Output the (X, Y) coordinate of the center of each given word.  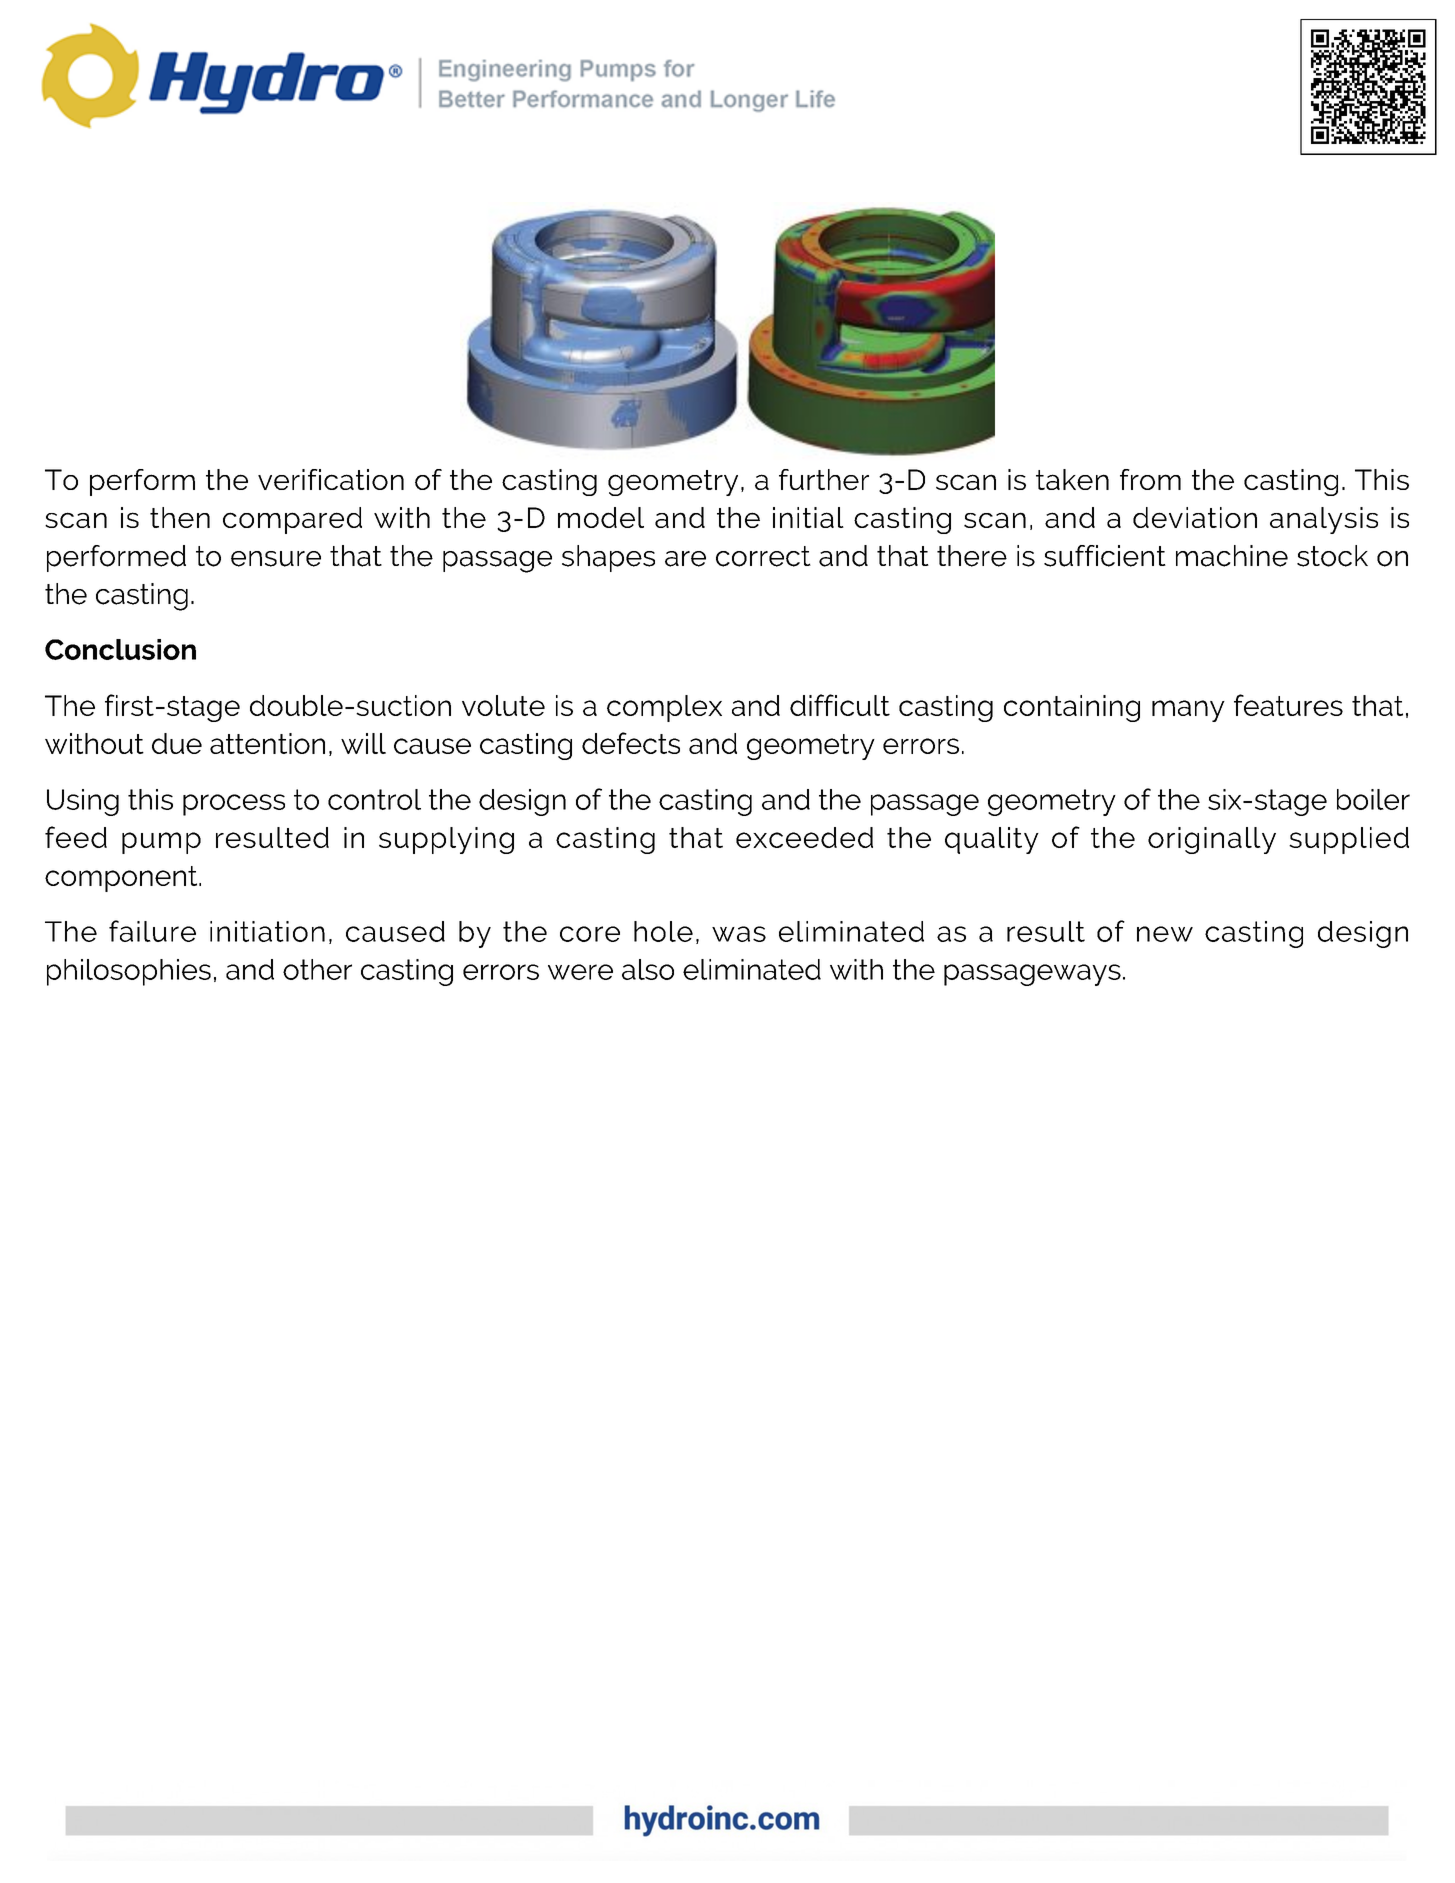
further (824, 479)
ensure (276, 559)
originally (1212, 840)
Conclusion (120, 649)
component (122, 879)
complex (664, 708)
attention (267, 743)
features (1288, 705)
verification (331, 479)
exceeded (804, 837)
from (1150, 479)
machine (1232, 556)
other (317, 969)
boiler (1373, 799)
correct (763, 556)
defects (631, 743)
